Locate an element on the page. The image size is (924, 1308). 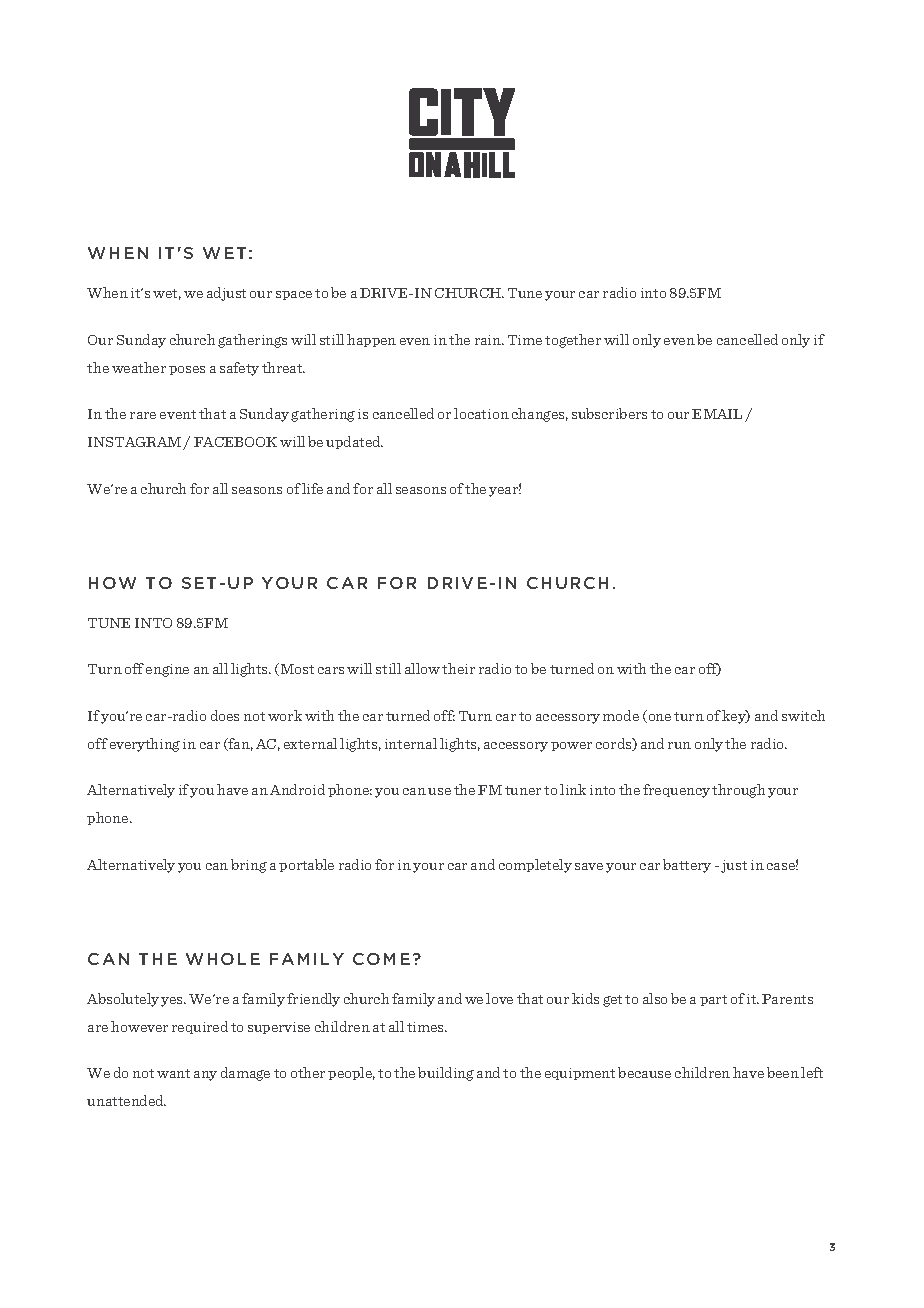
battery is located at coordinates (687, 866).
